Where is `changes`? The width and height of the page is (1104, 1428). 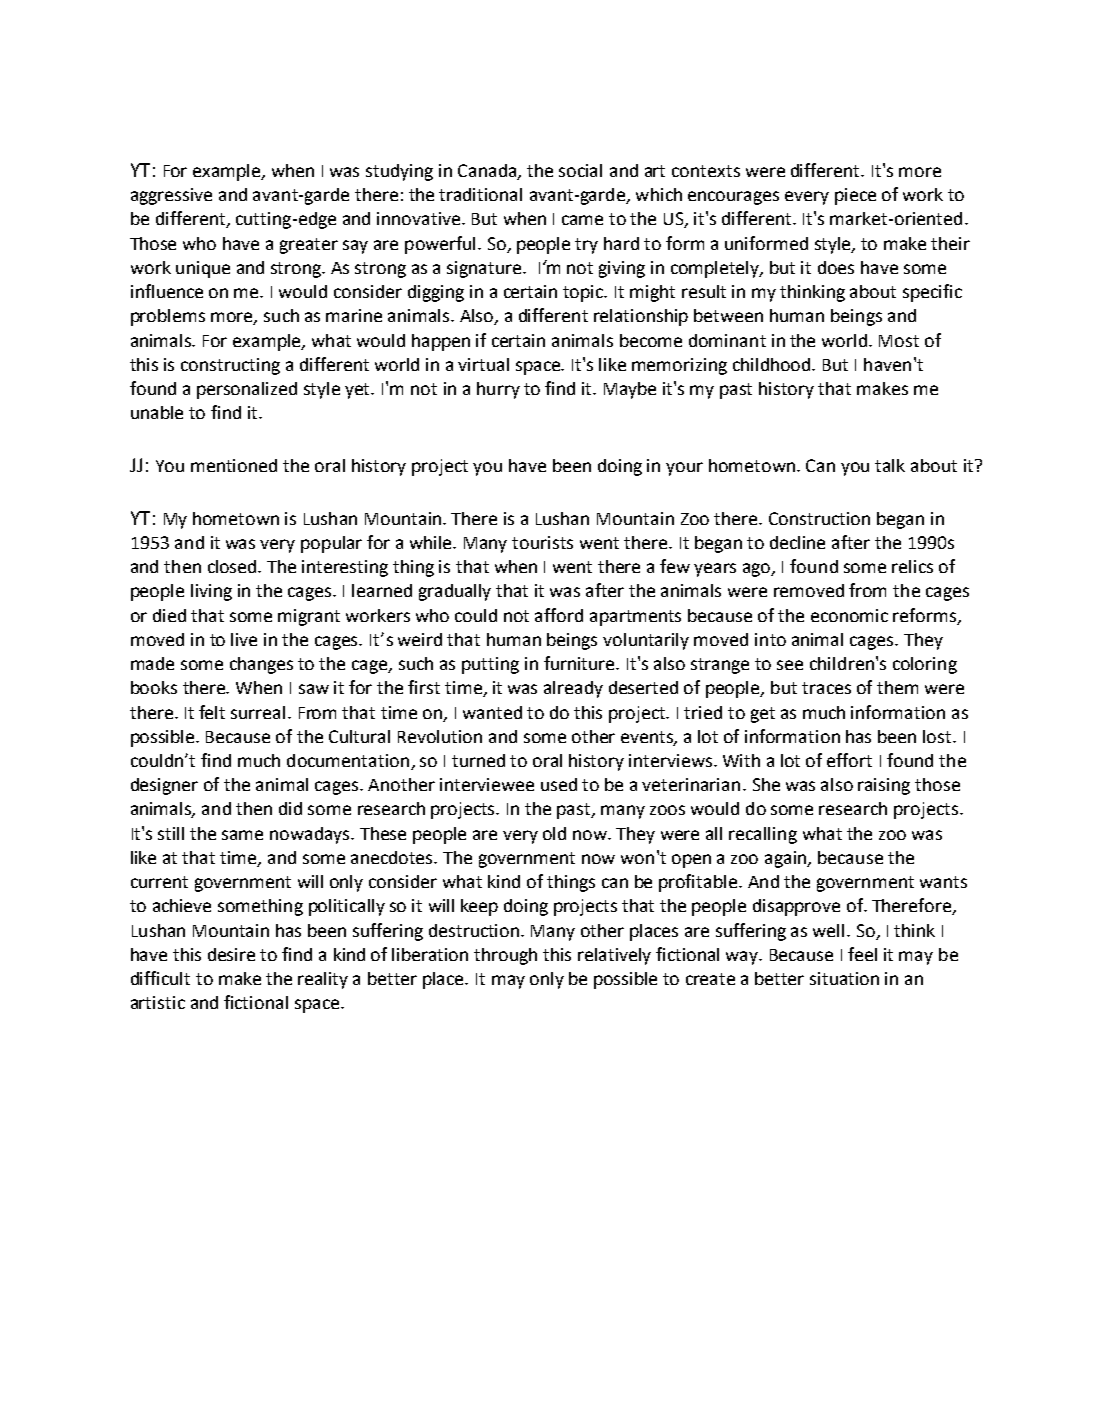
changes is located at coordinates (261, 665).
